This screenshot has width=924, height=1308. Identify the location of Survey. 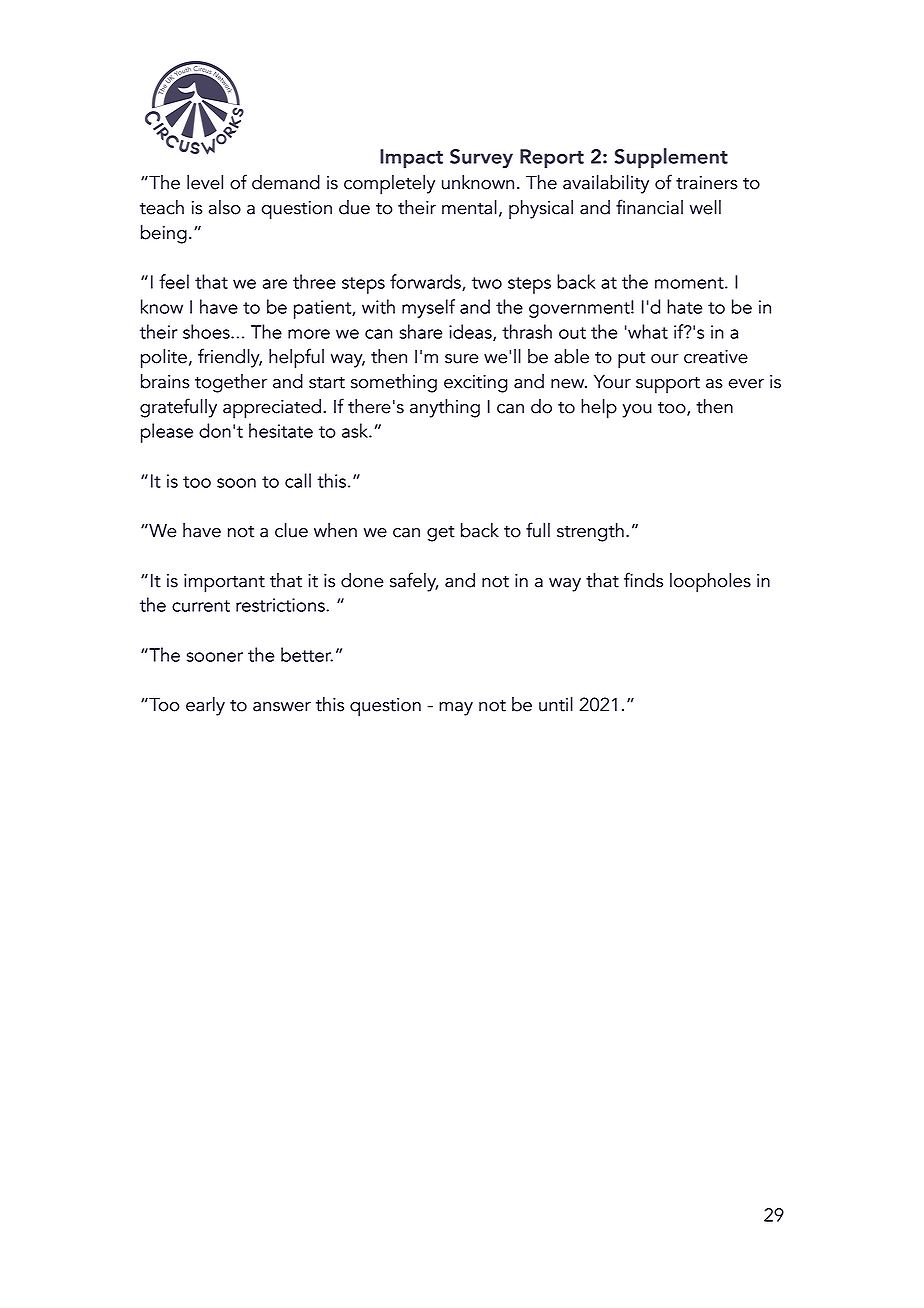
(481, 159).
